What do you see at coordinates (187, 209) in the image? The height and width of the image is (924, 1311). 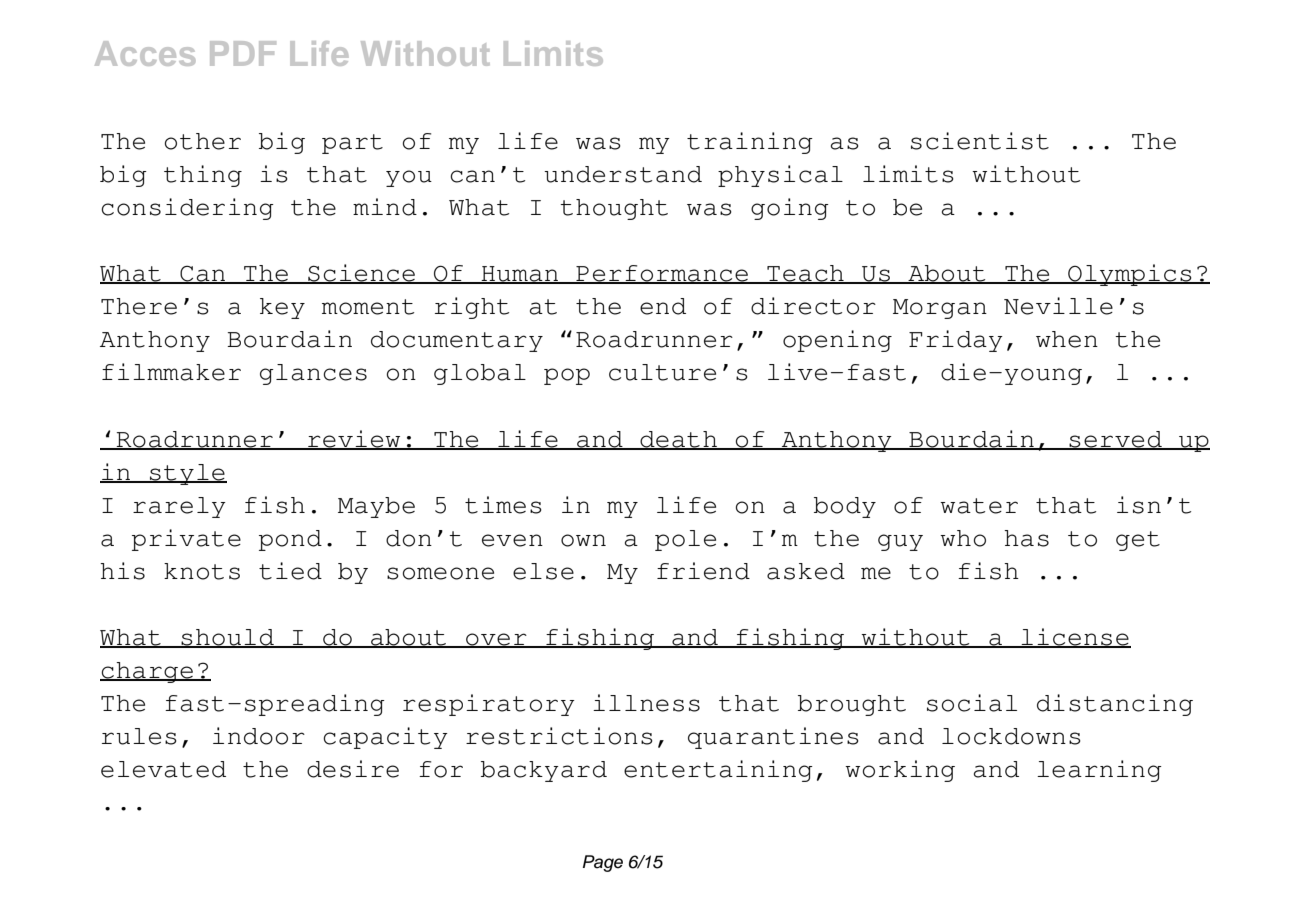 I see `considering` at bounding box center [187, 209].
